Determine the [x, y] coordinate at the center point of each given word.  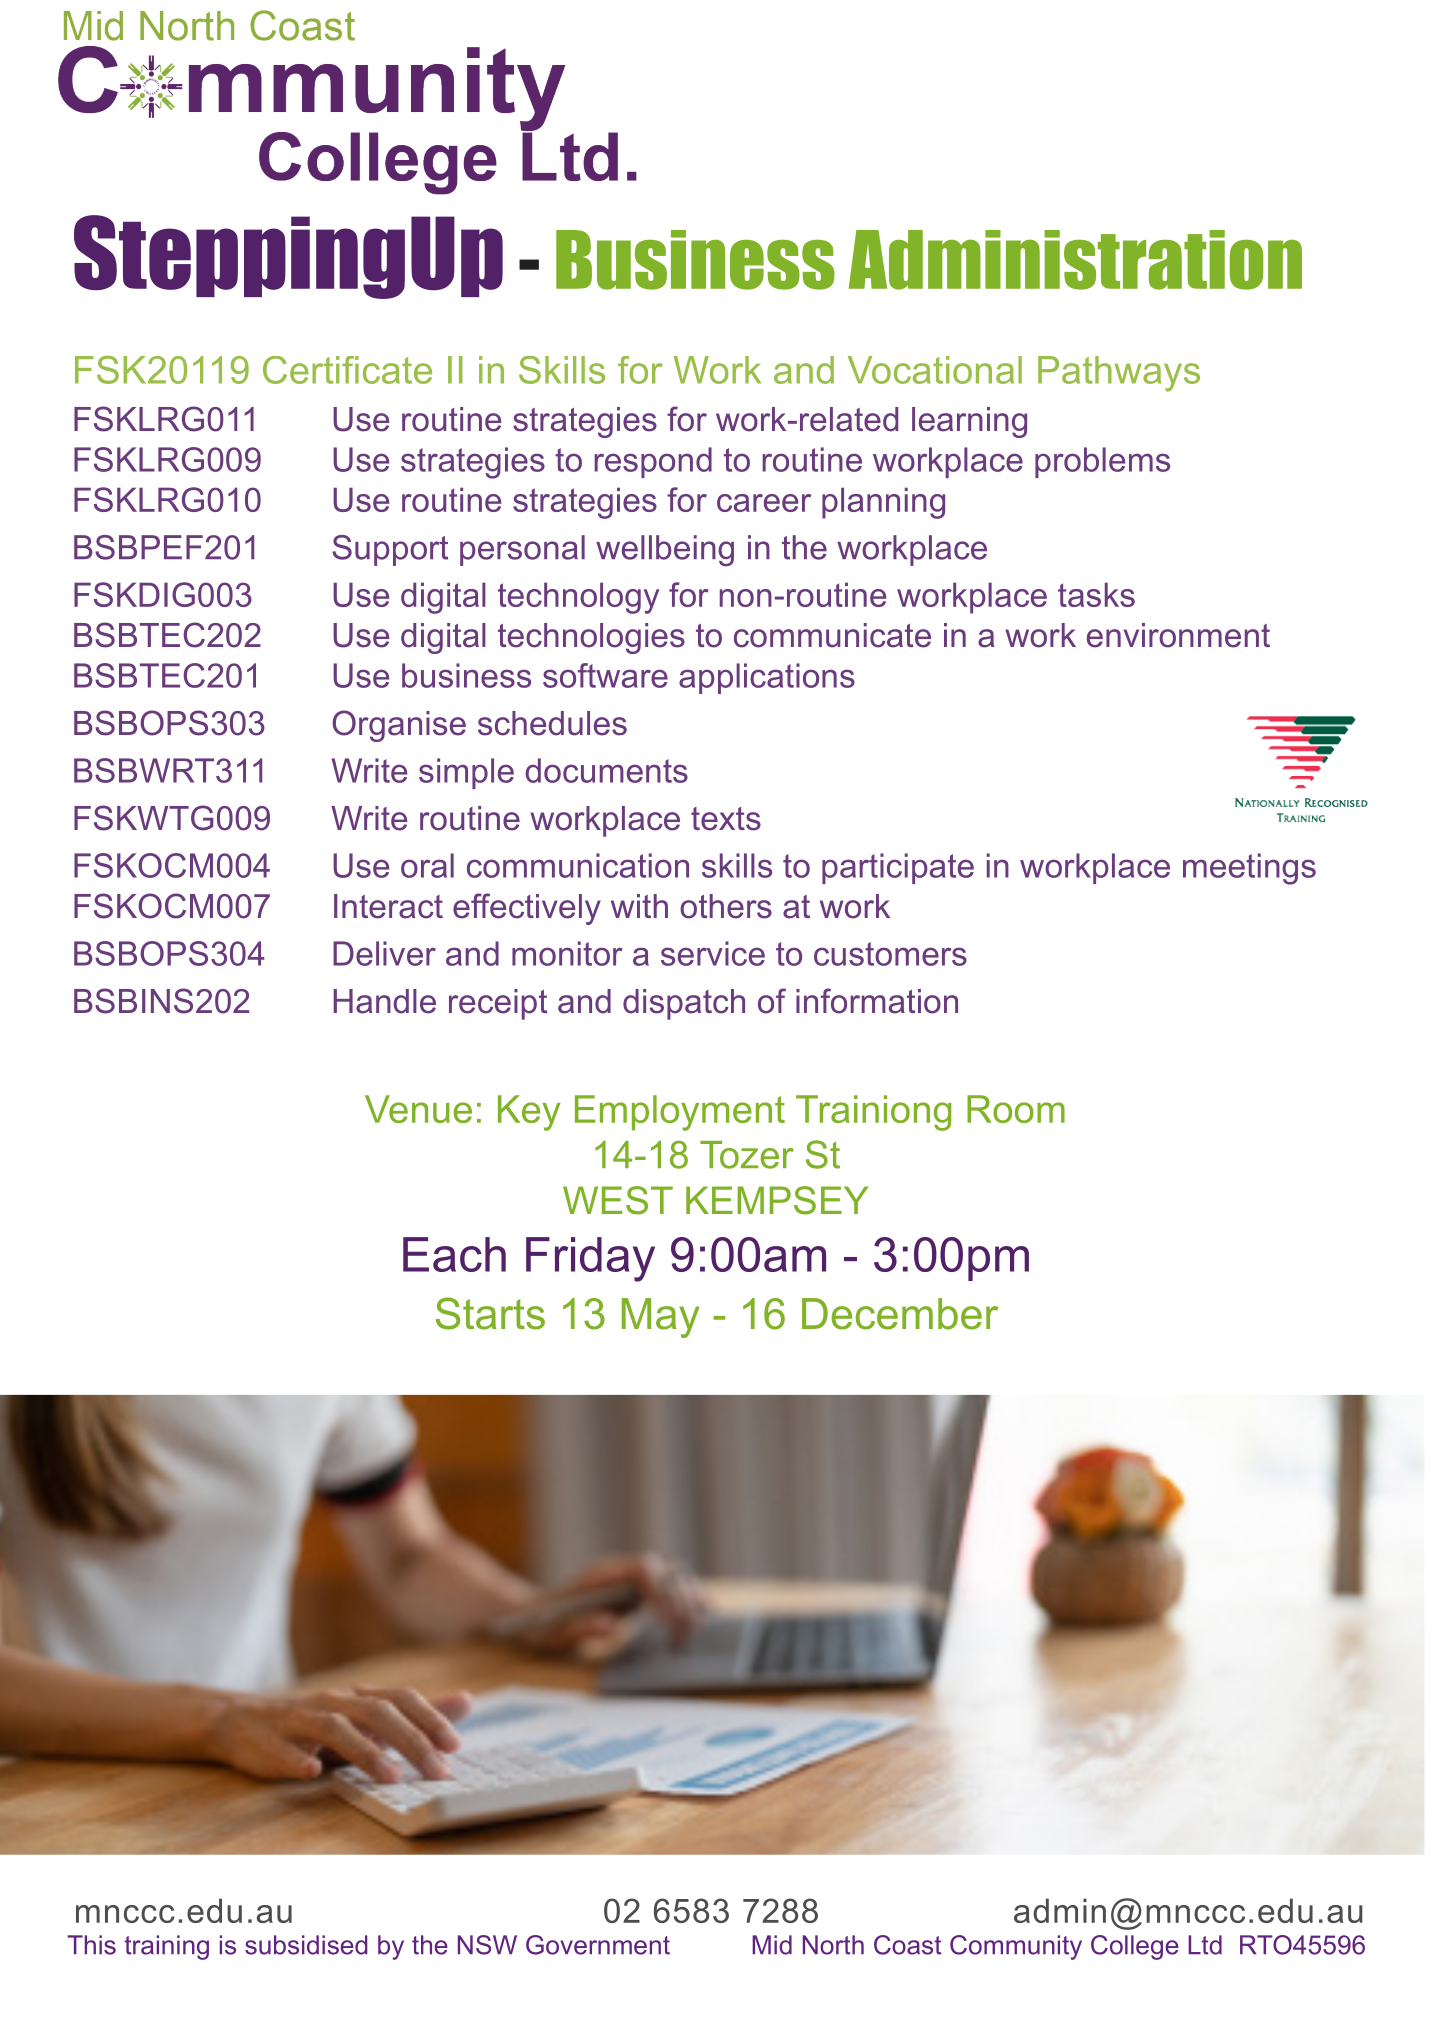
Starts [490, 1313]
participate [898, 868]
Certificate [347, 370]
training [167, 1947]
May [661, 1318]
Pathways [1119, 374]
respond [653, 462]
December [900, 1314]
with [639, 906]
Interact [388, 906]
